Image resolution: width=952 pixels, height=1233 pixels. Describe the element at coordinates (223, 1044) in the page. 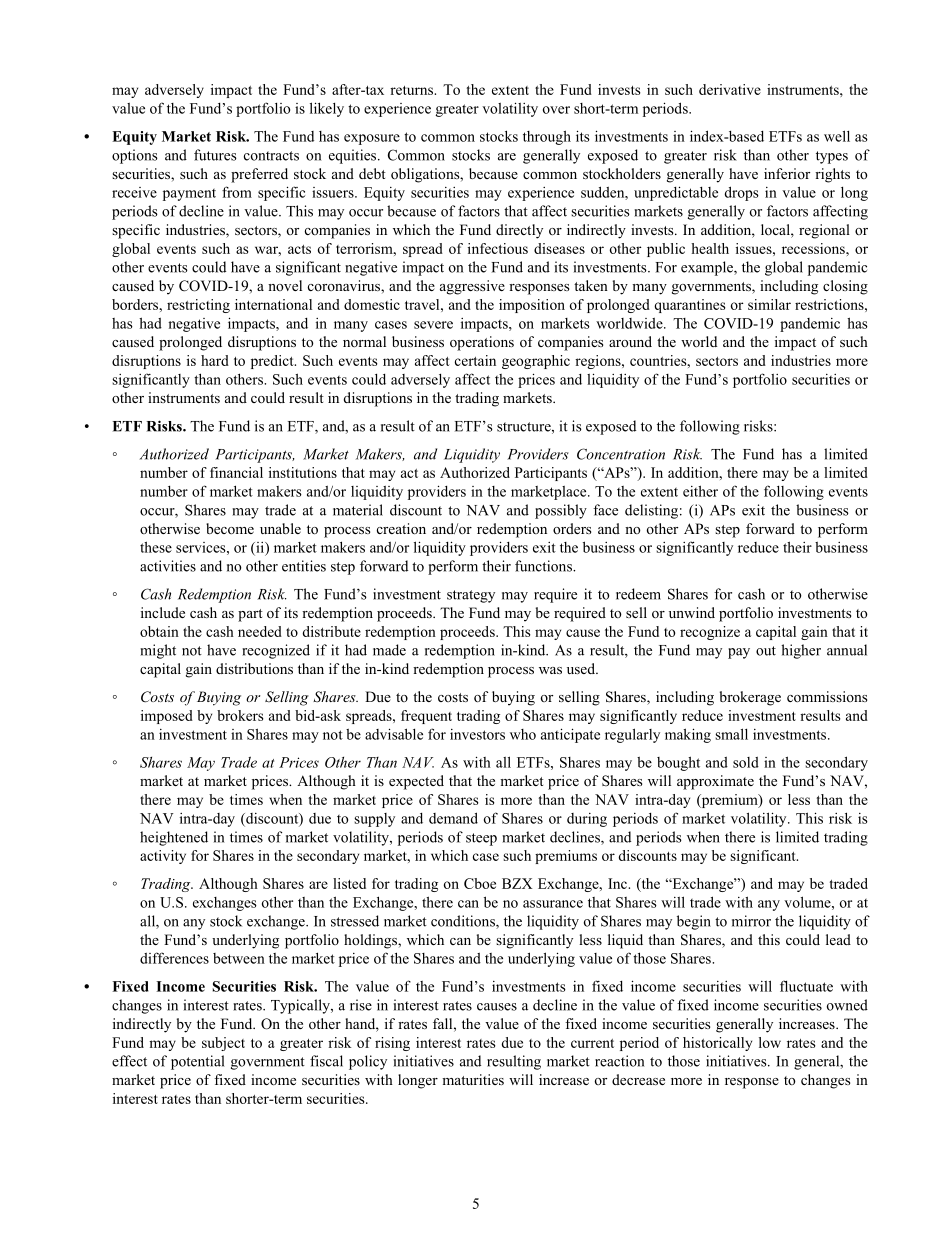

I see `subject` at that location.
